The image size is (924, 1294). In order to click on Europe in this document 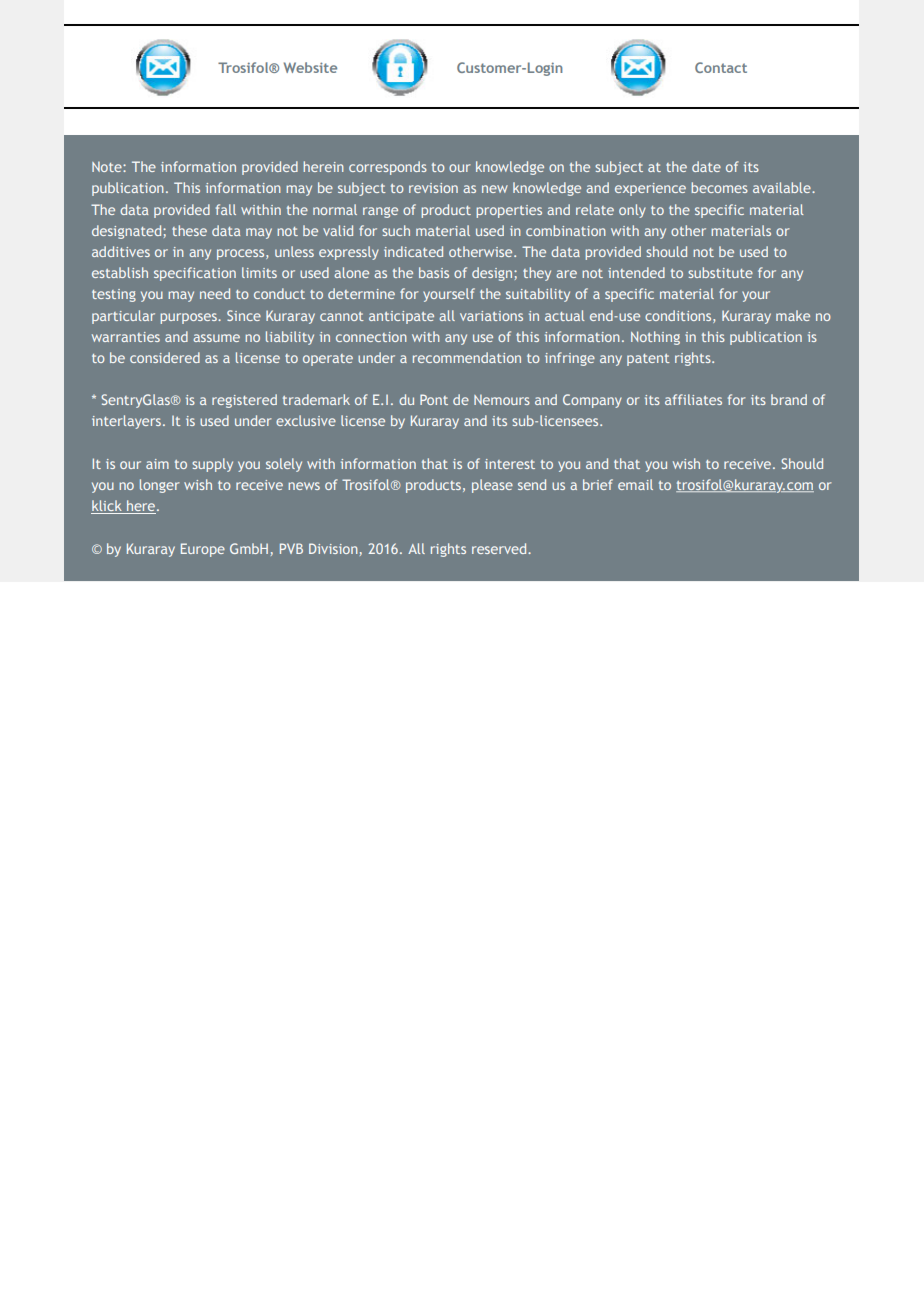, I will do `click(203, 550)`.
